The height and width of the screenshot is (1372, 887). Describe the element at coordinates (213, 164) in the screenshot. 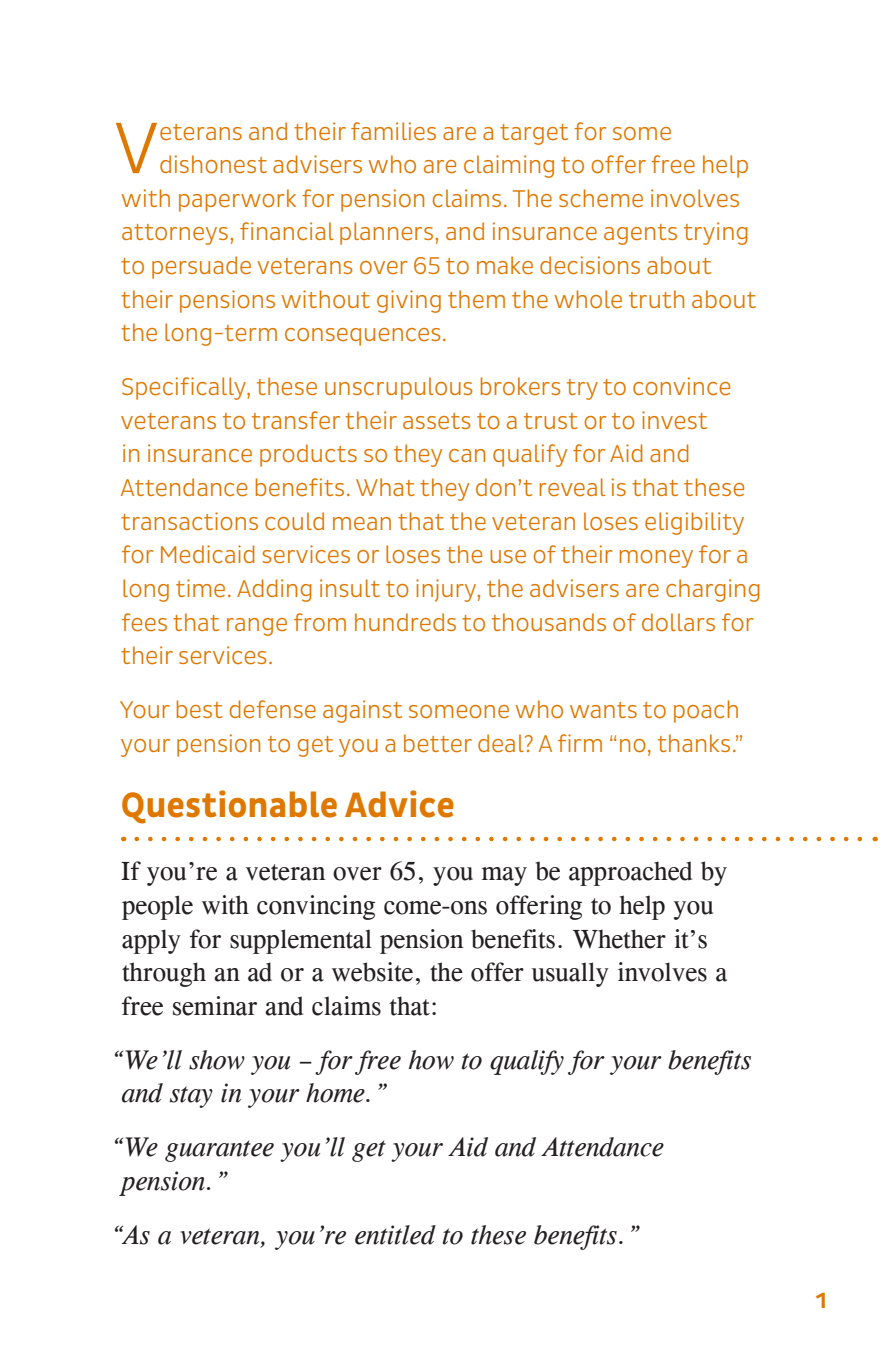

I see `dishonest` at that location.
